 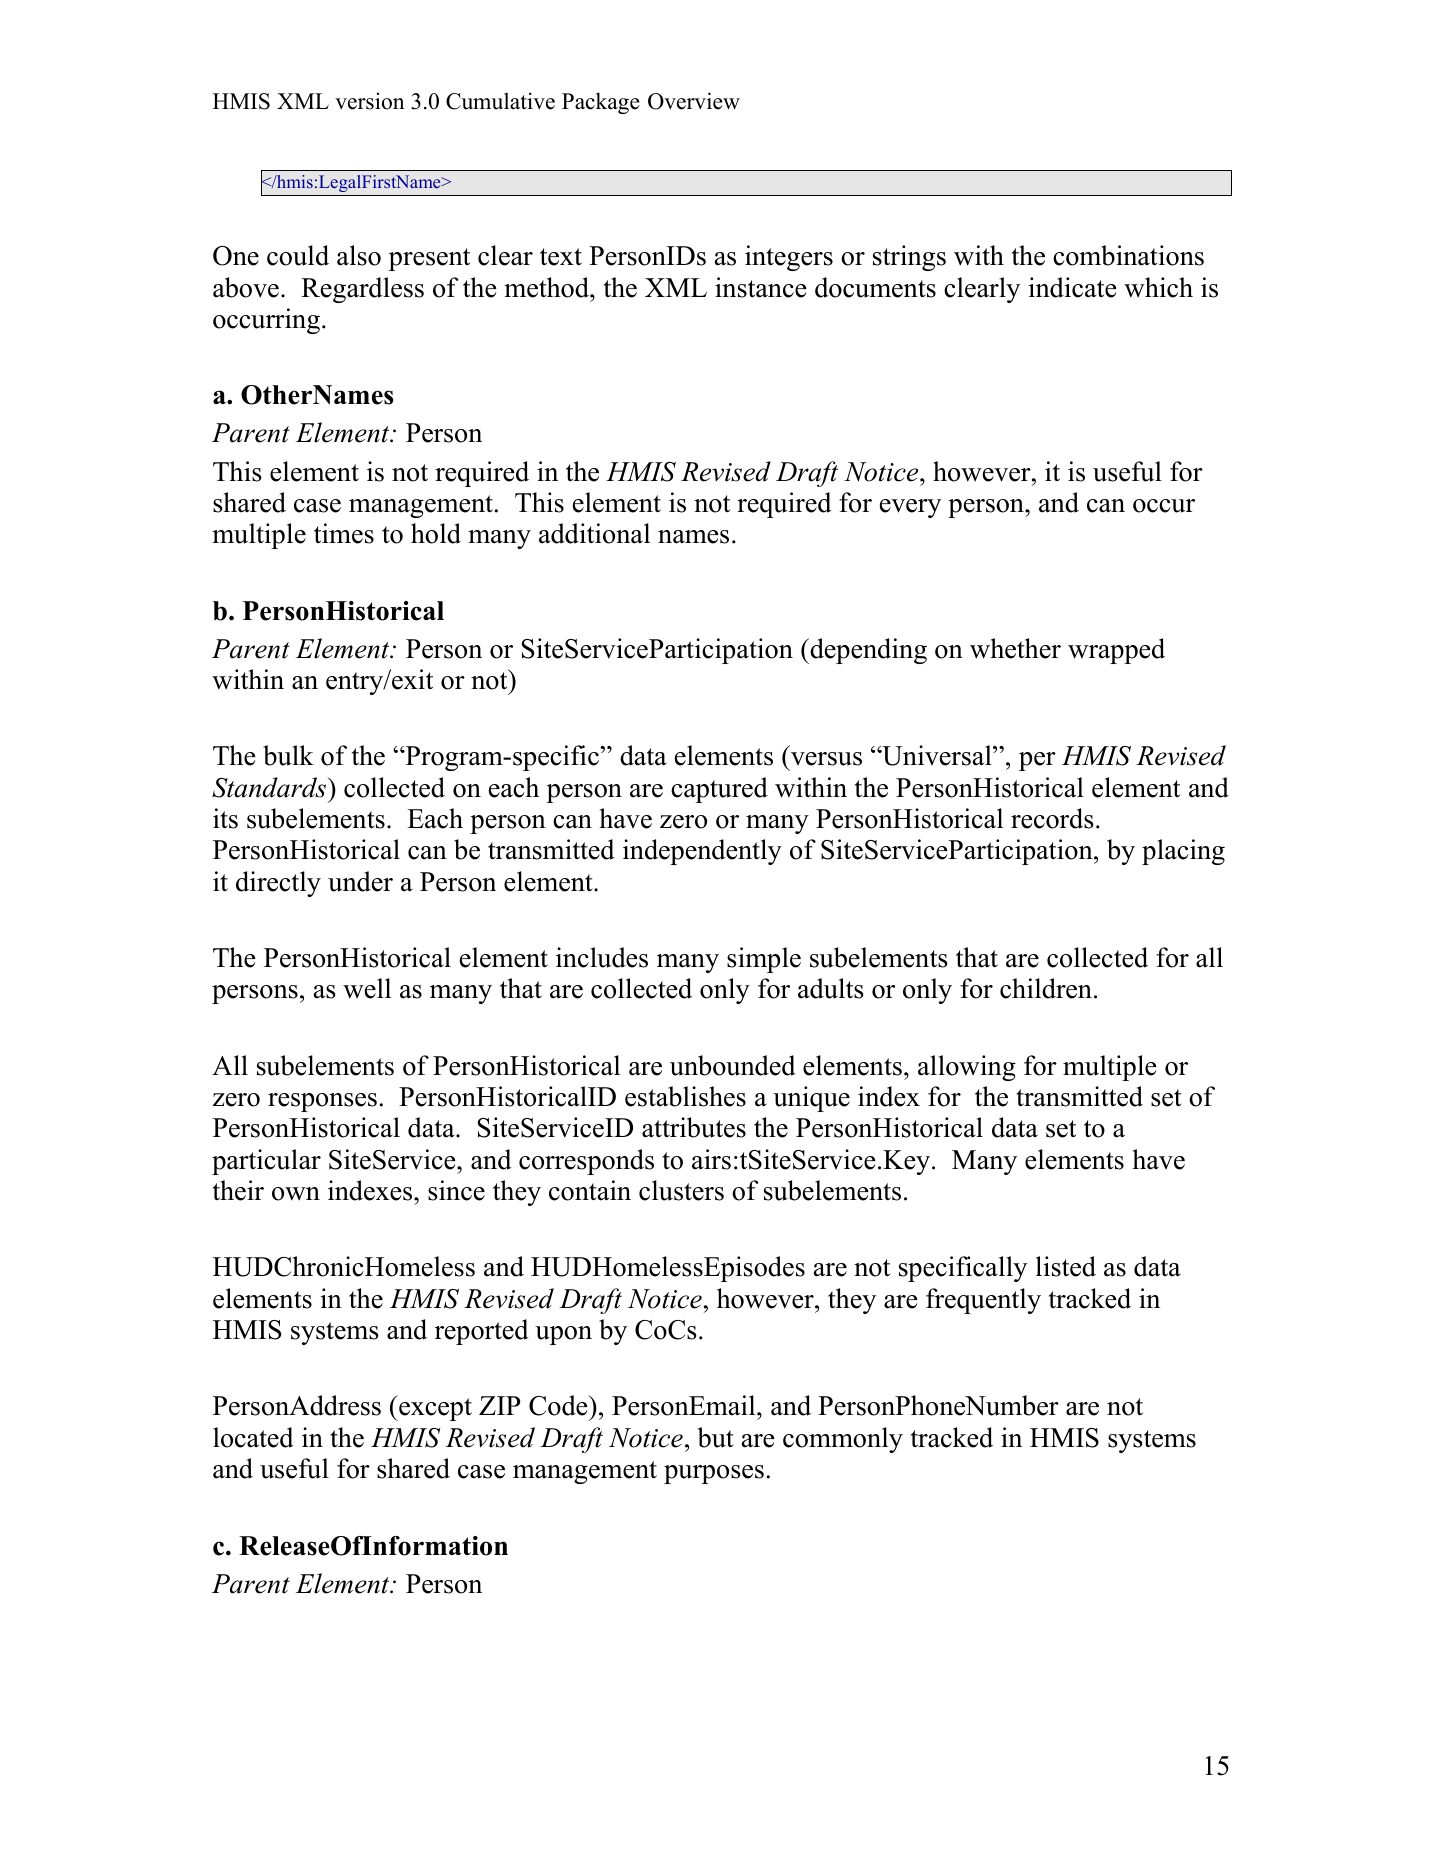 What do you see at coordinates (681, 1190) in the screenshot?
I see `clusters` at bounding box center [681, 1190].
